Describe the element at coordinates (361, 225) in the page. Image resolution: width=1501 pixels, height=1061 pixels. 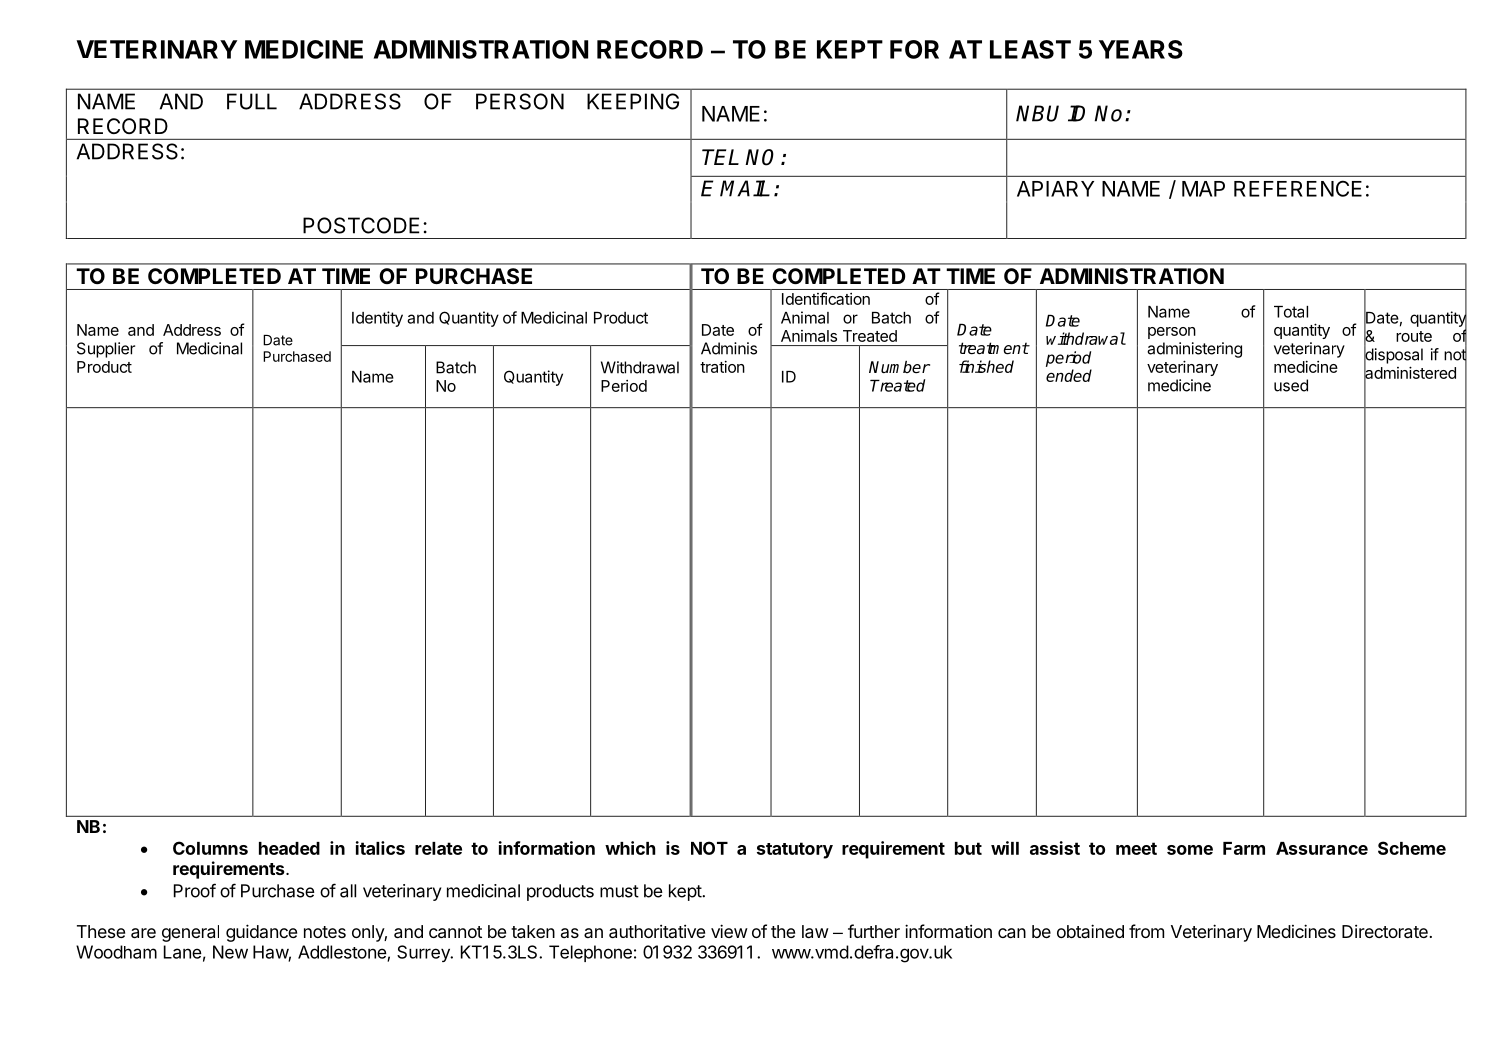
I see `POSTCODE` at that location.
